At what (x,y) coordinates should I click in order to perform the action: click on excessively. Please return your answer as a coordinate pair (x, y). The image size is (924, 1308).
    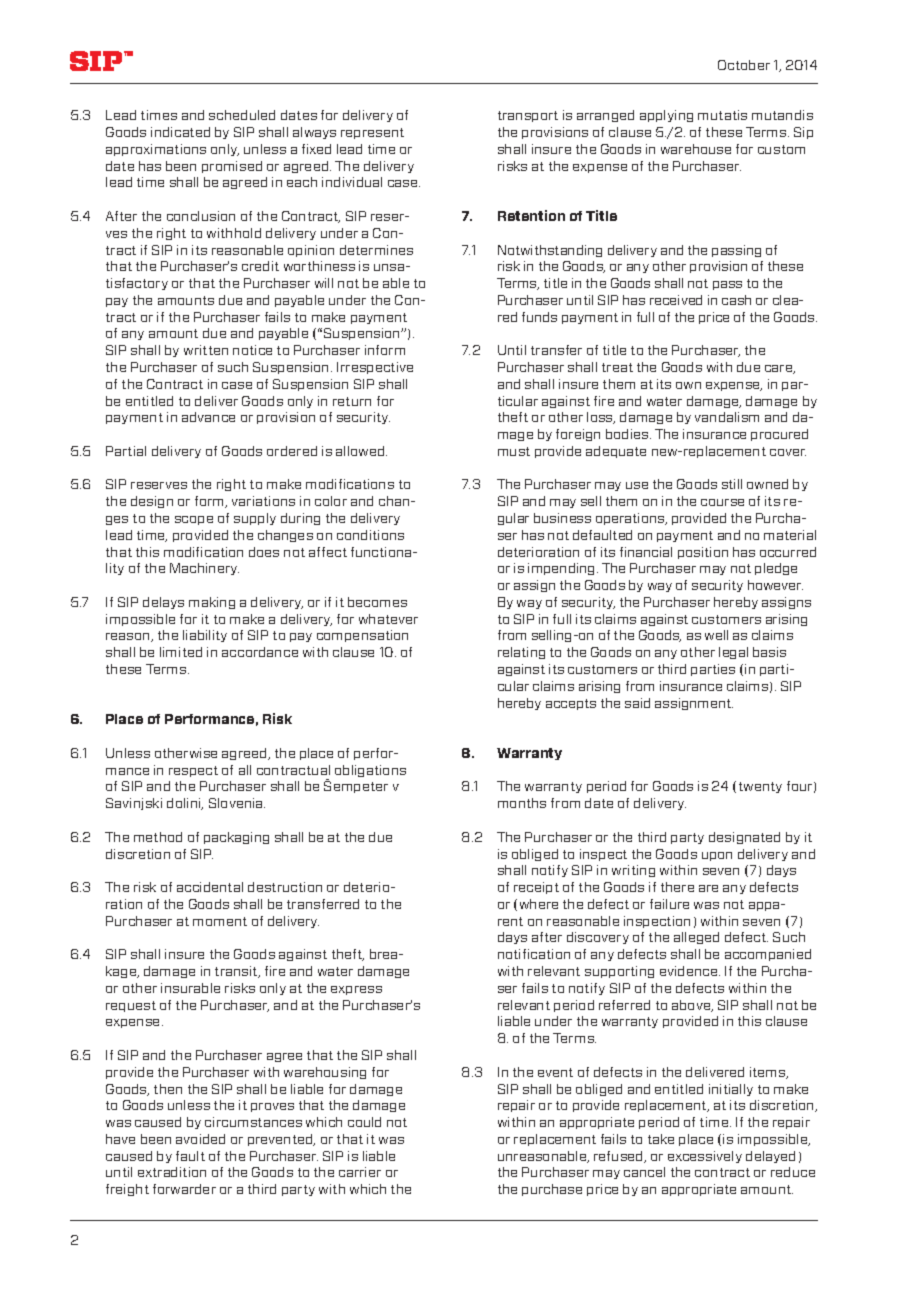
    Looking at the image, I should click on (705, 1157).
